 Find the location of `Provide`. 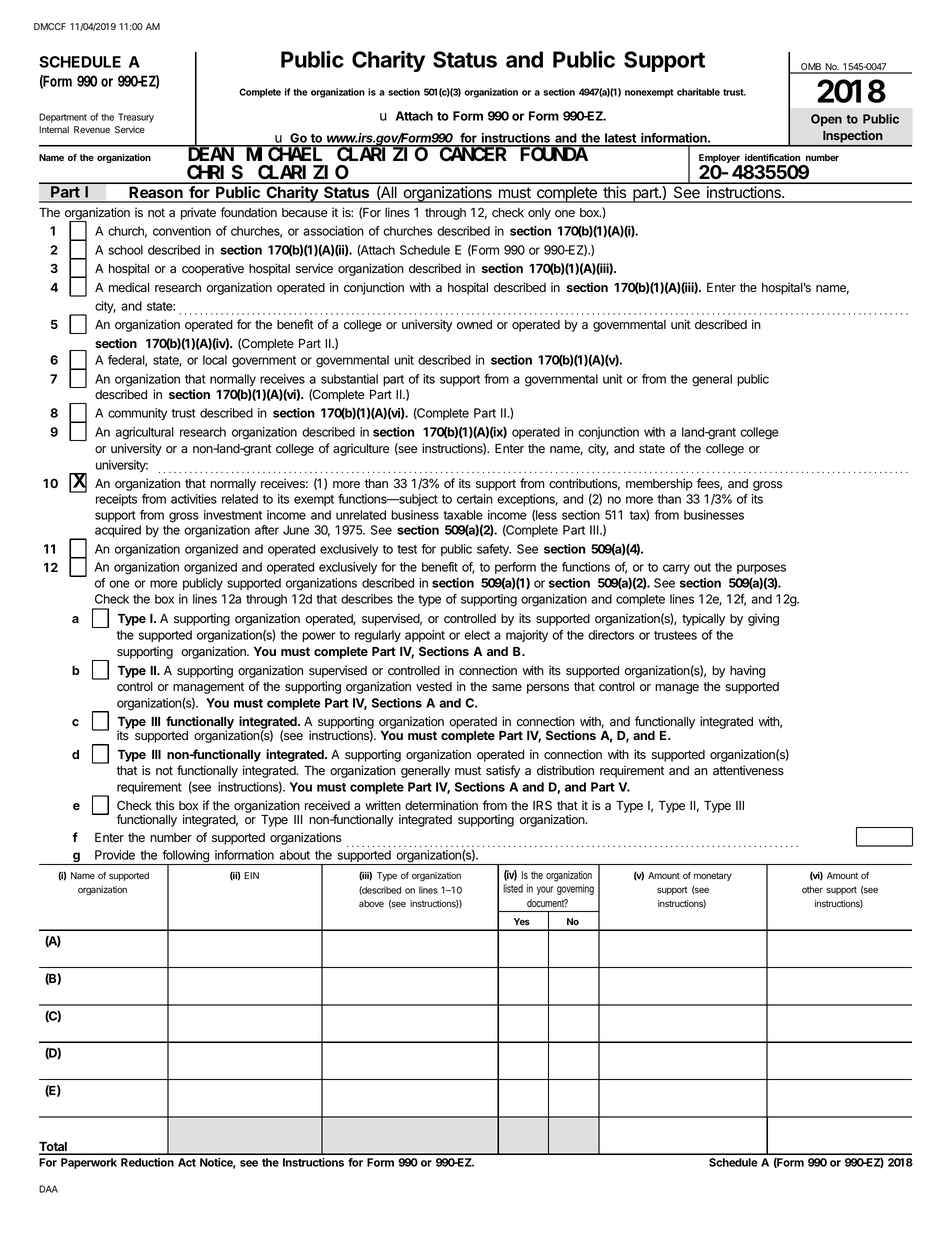

Provide is located at coordinates (115, 855).
